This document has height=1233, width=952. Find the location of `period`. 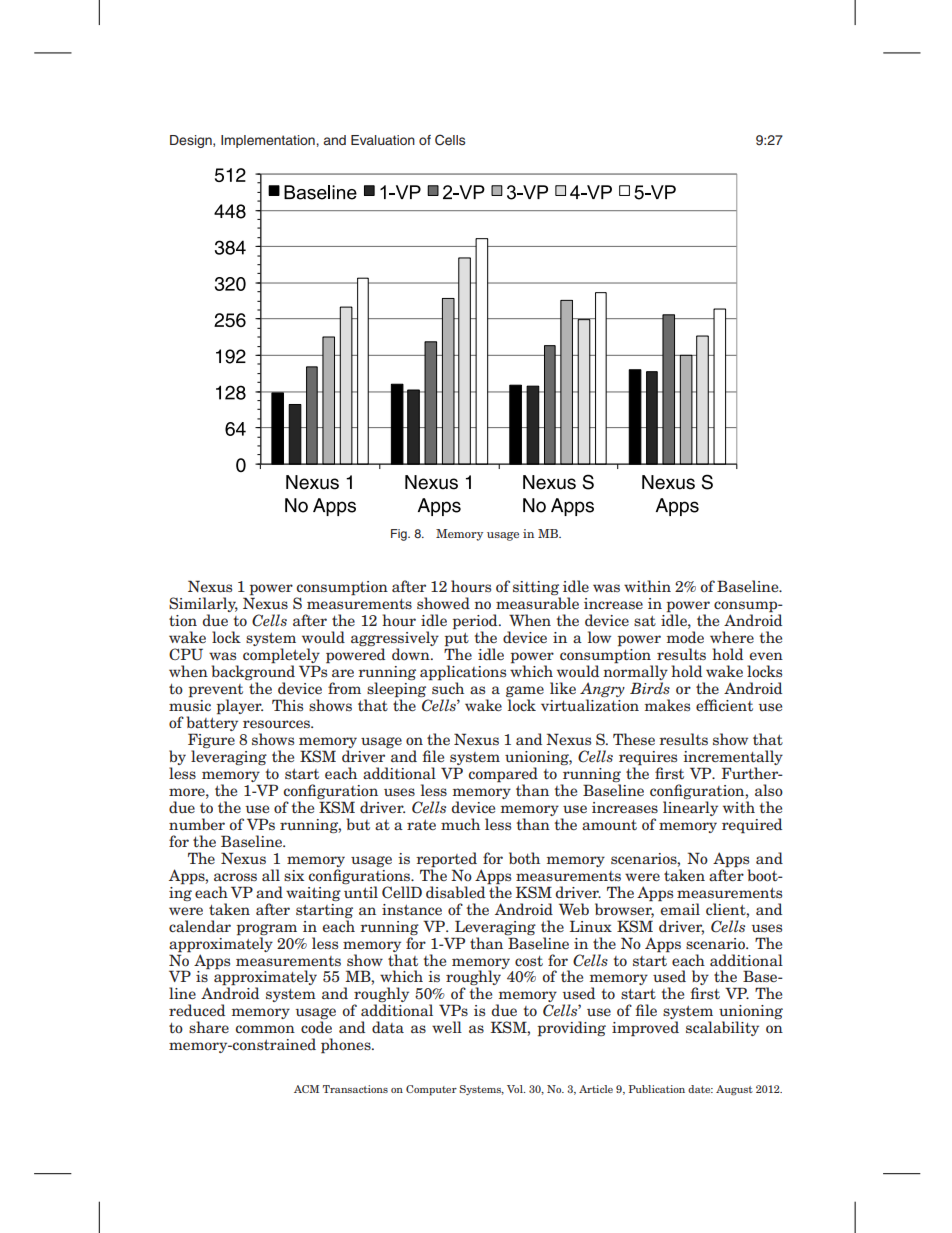

period is located at coordinates (476, 622).
